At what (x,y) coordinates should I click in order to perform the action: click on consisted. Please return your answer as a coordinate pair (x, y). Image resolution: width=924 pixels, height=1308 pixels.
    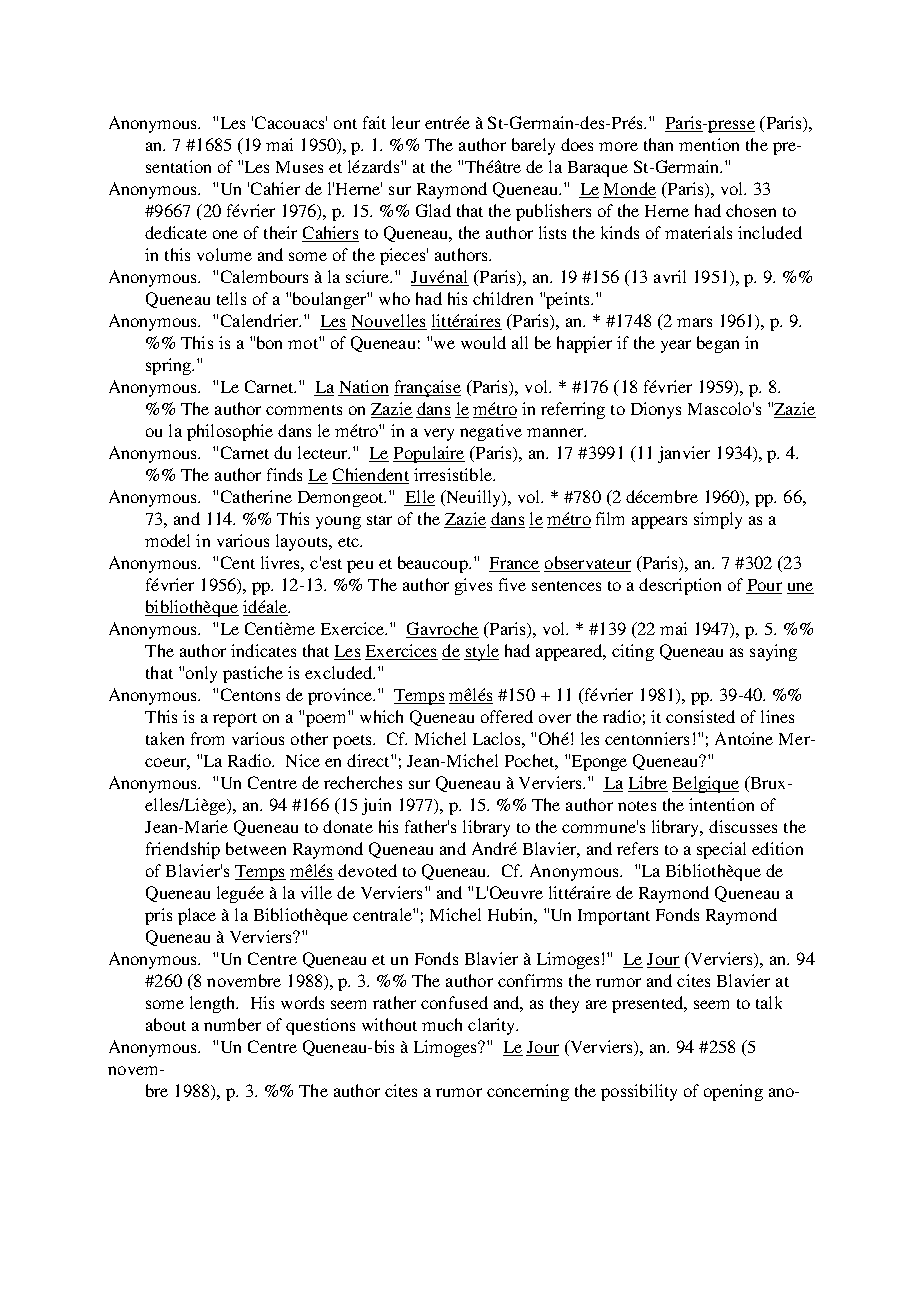
    Looking at the image, I should click on (700, 716).
